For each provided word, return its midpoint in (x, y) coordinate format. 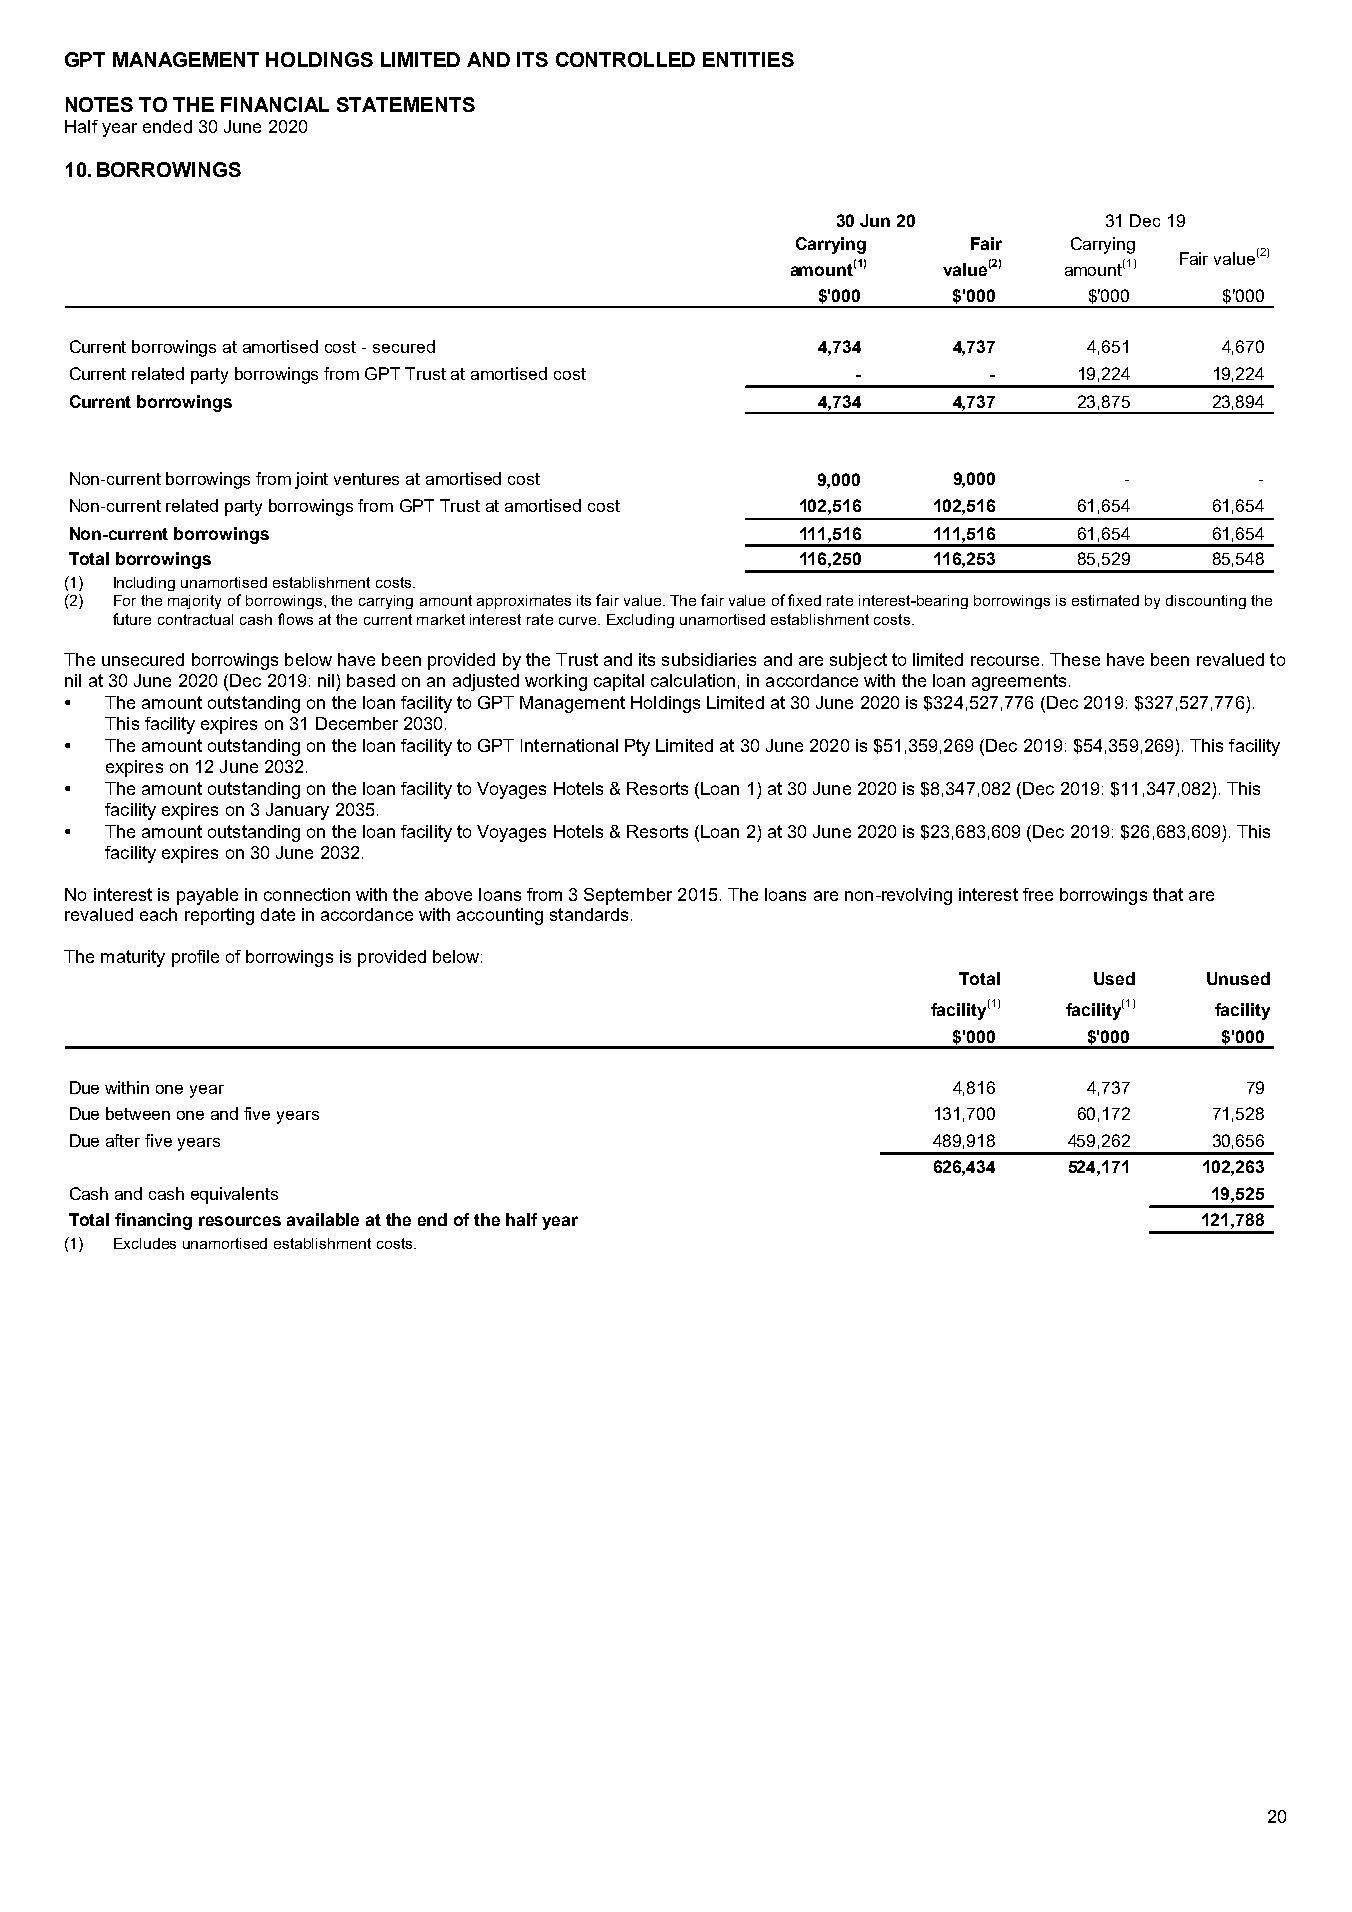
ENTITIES (748, 59)
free (1038, 894)
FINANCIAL (275, 104)
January (297, 811)
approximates (524, 602)
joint (311, 480)
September (628, 896)
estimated (1105, 600)
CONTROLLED (625, 59)
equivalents (234, 1195)
